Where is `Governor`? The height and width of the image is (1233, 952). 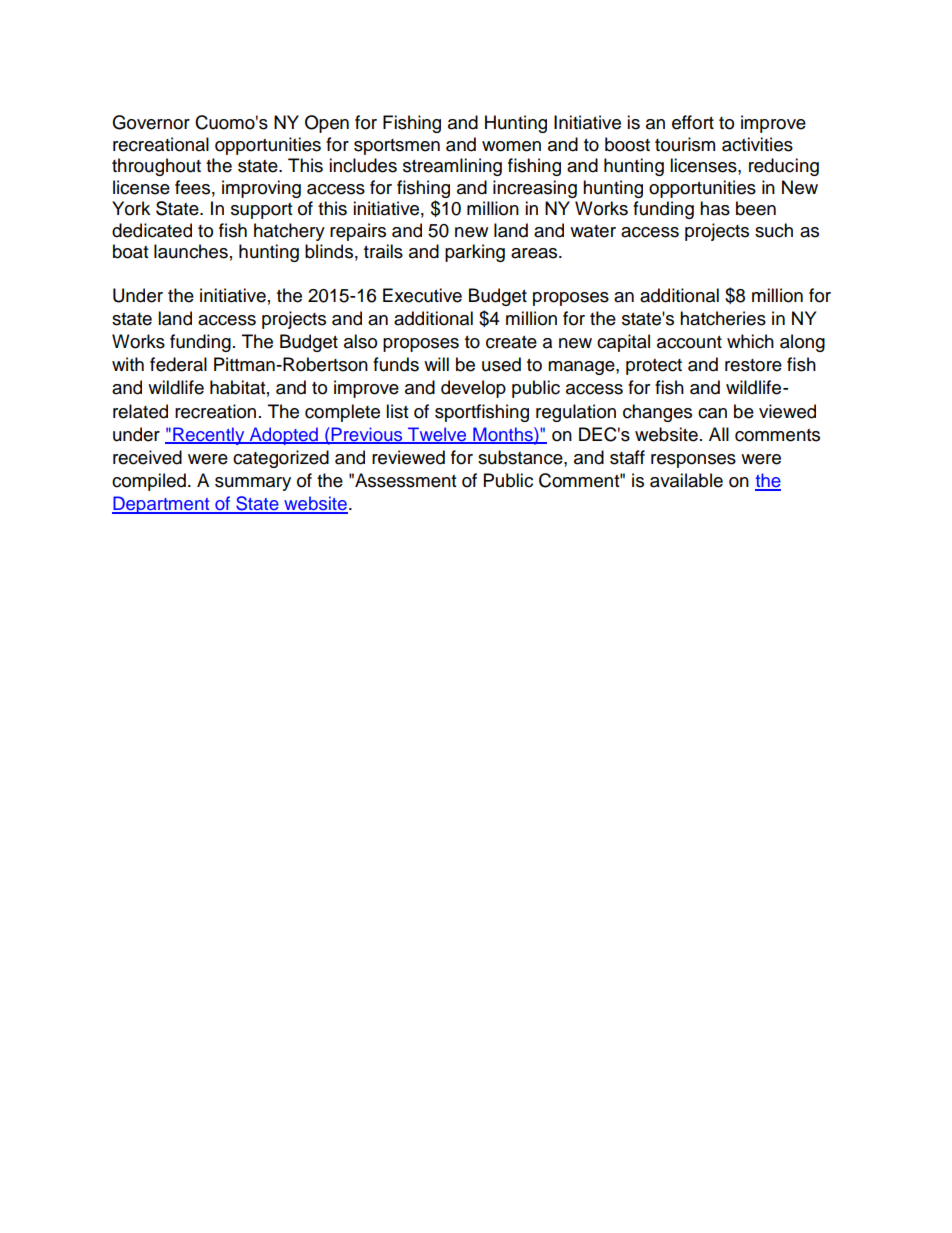
Governor is located at coordinates (151, 122).
